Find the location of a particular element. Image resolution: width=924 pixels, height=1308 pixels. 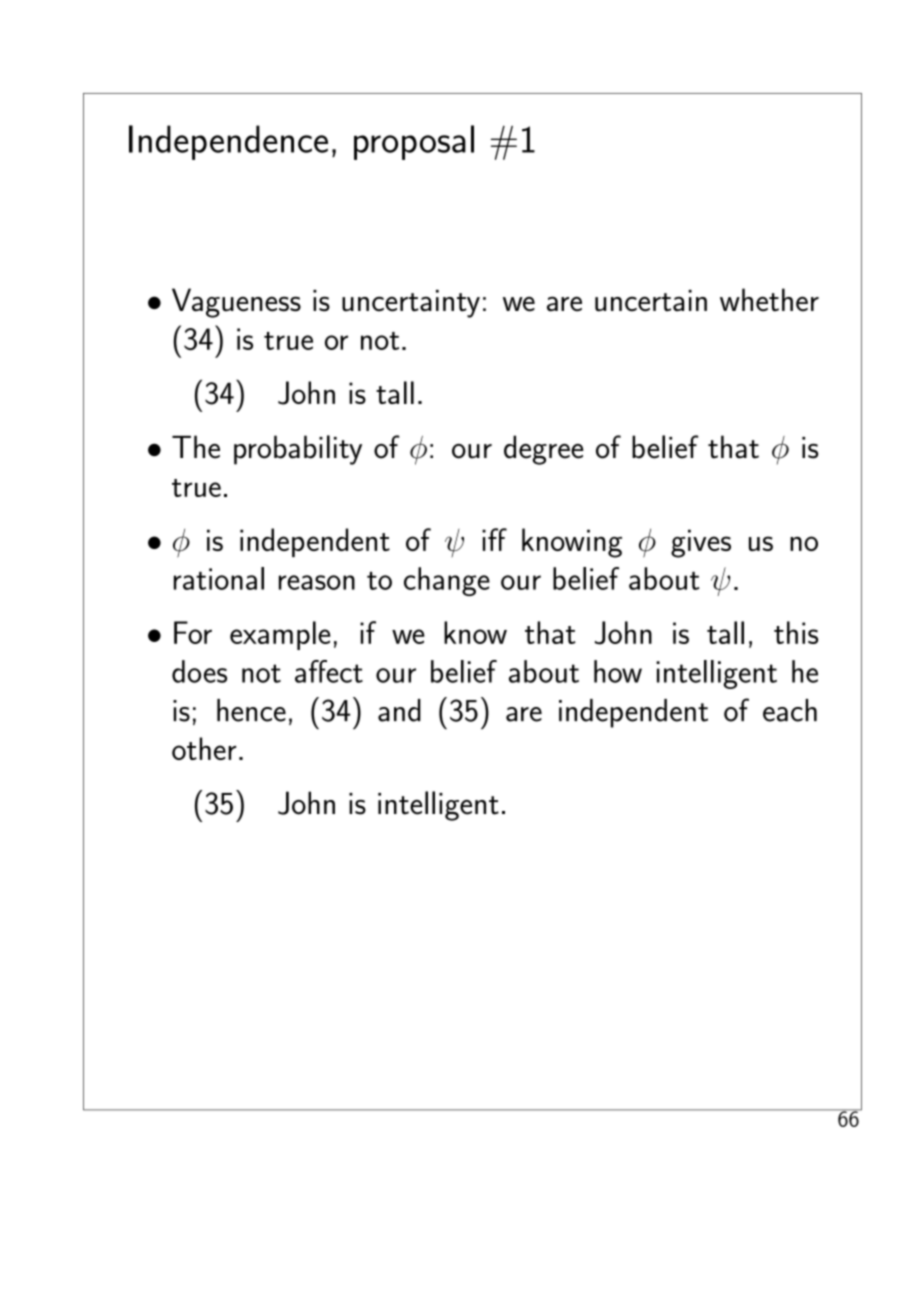

probability is located at coordinates (298, 450).
